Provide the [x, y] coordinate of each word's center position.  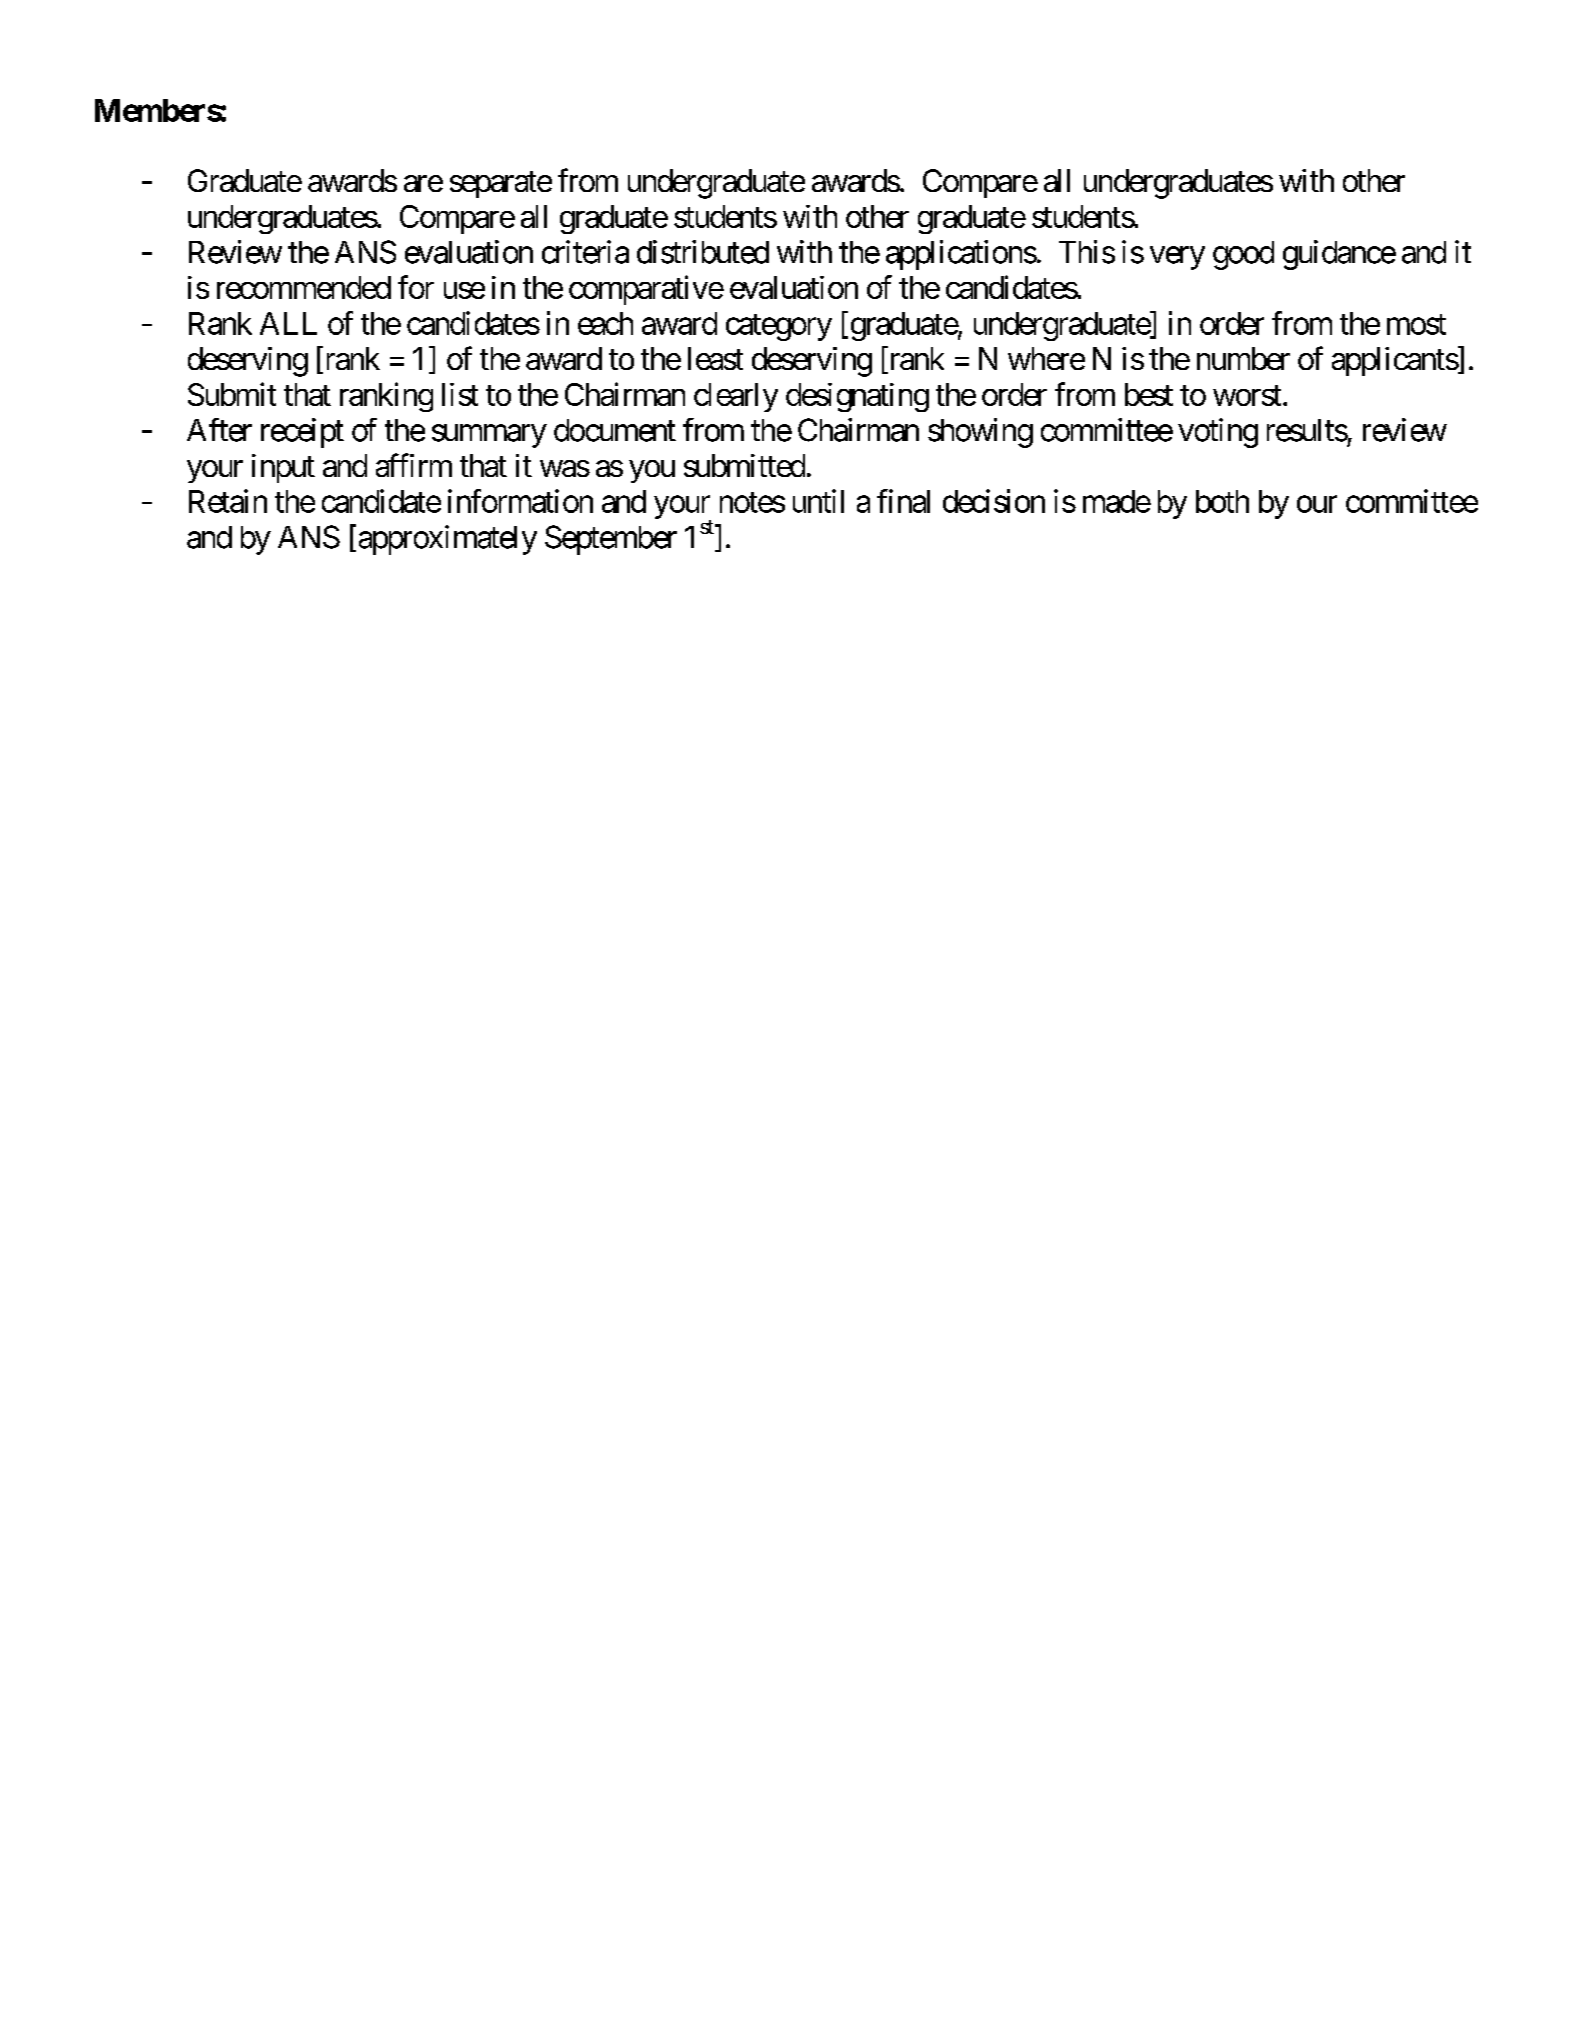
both [1222, 501]
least [715, 358]
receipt [302, 433]
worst [1247, 395]
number [1243, 358]
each [605, 323]
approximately [448, 540]
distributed [703, 252]
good [1243, 255]
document [615, 430]
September [611, 540]
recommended [304, 287]
